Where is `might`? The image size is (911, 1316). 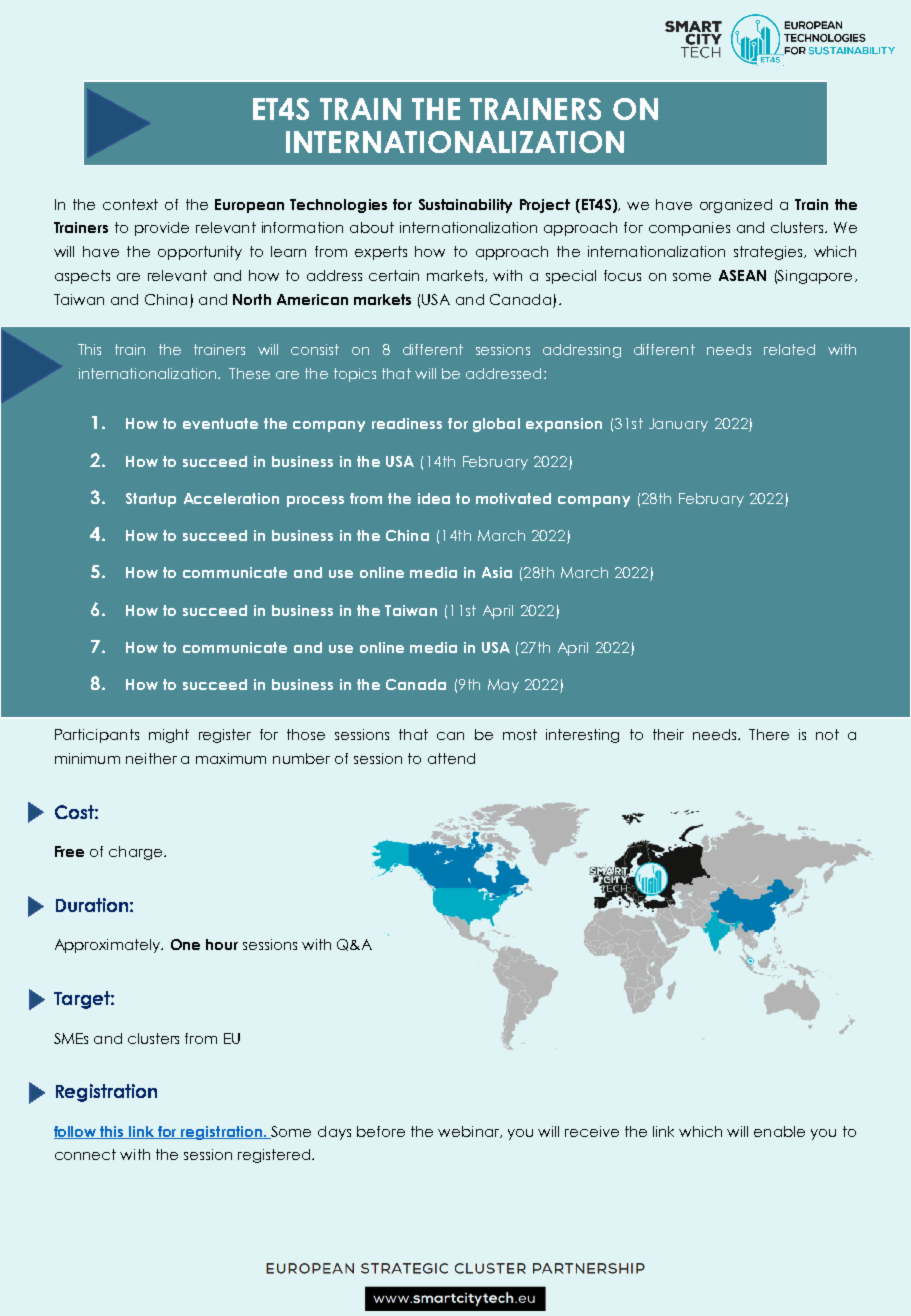 might is located at coordinates (169, 736).
